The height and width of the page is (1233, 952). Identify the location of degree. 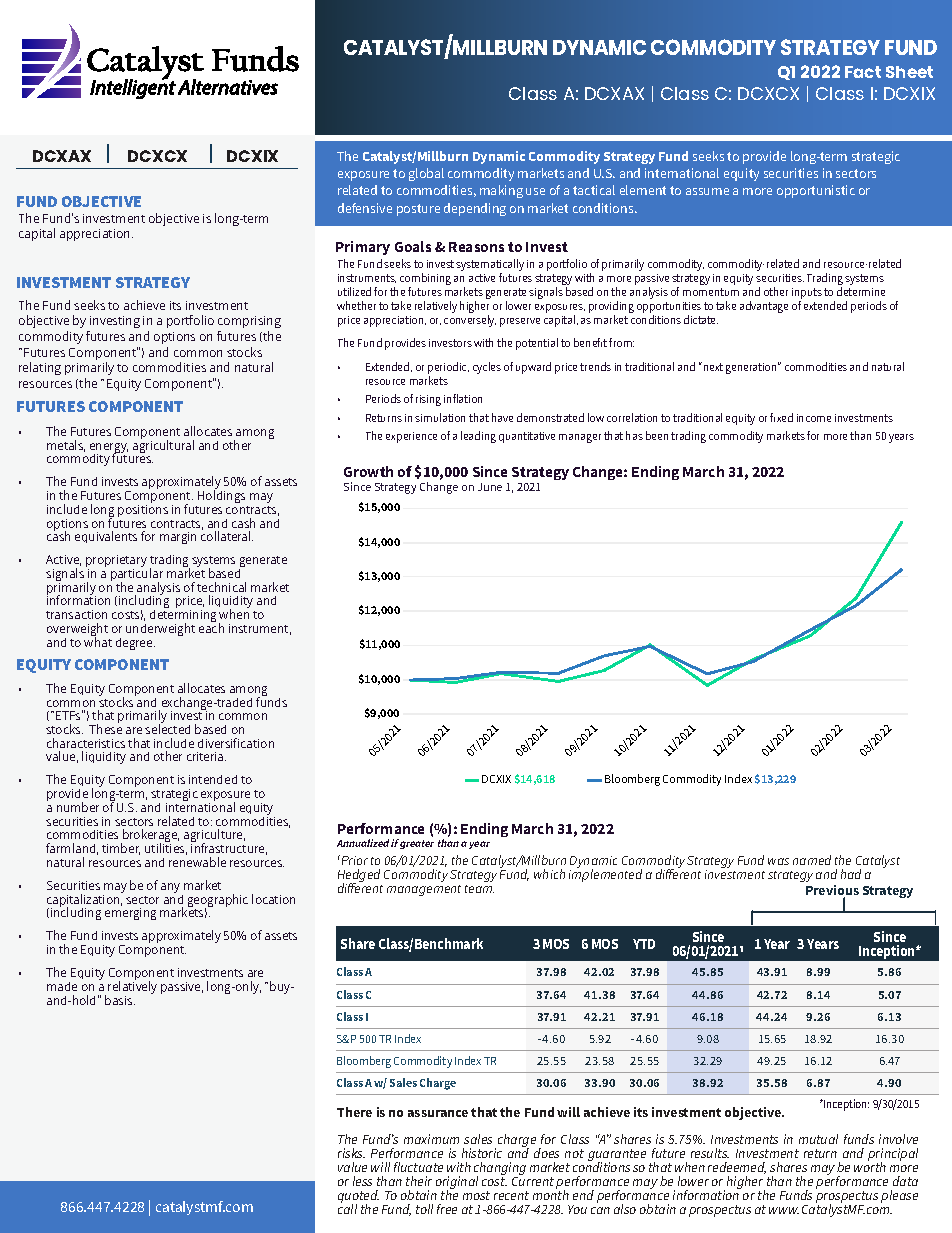
(135, 644).
